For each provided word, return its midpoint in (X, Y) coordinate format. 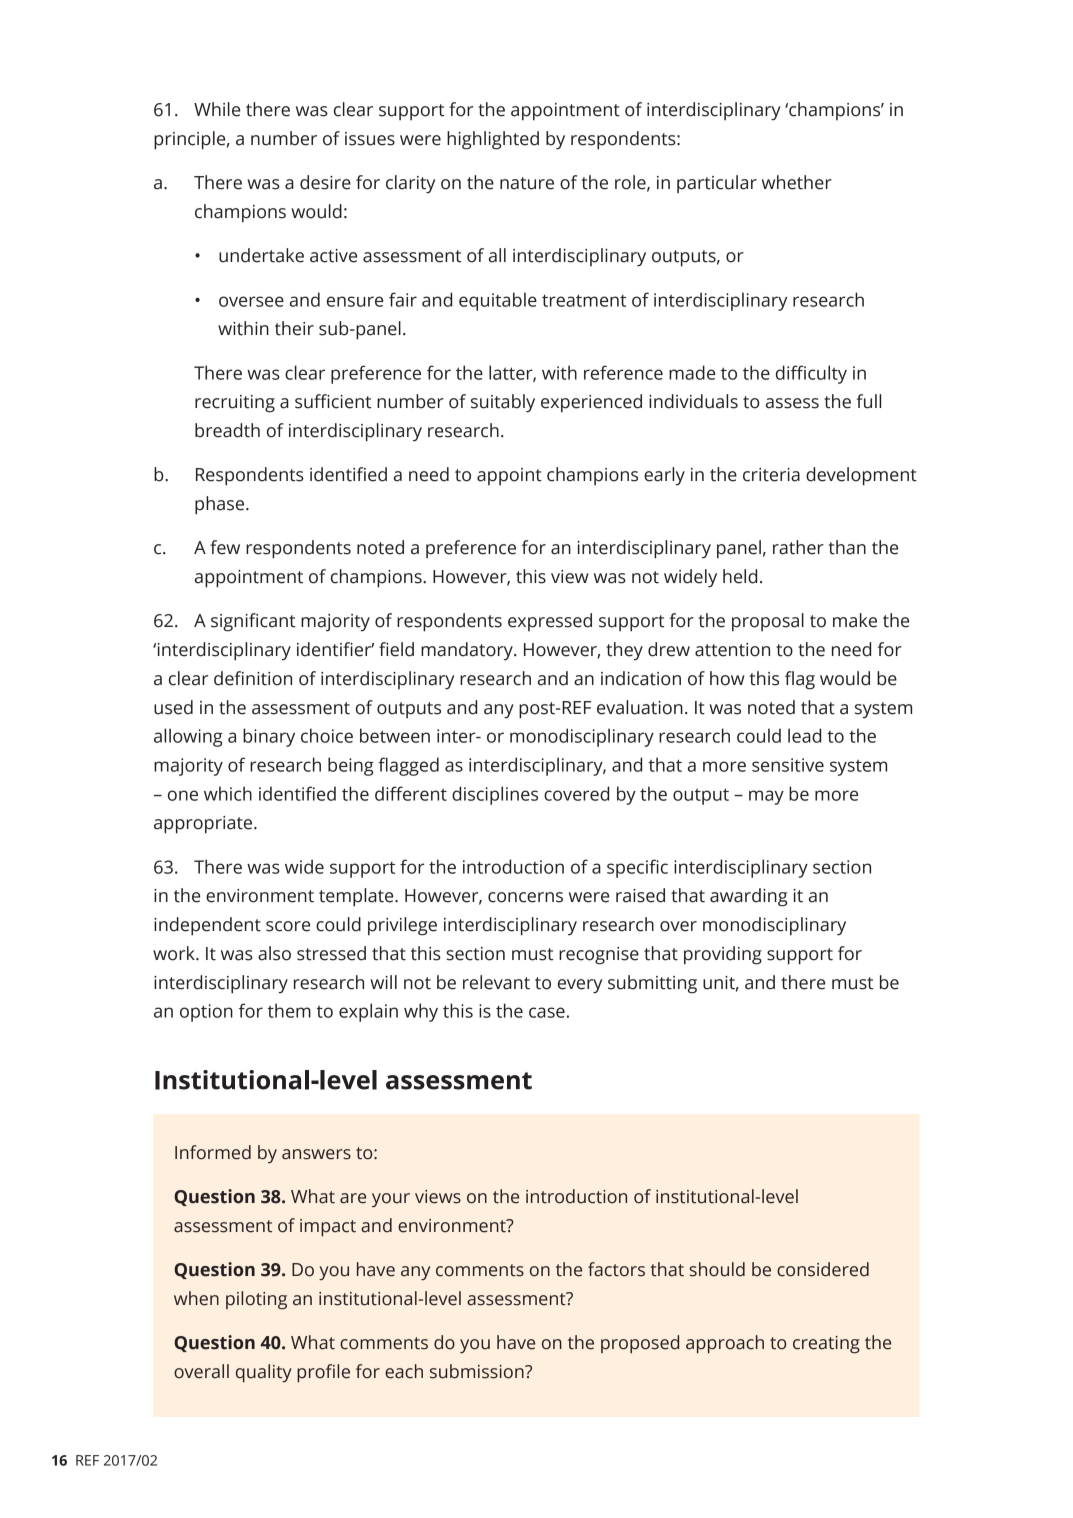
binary (269, 737)
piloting (256, 1300)
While (217, 109)
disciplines (495, 795)
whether (797, 182)
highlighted (493, 140)
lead (804, 735)
